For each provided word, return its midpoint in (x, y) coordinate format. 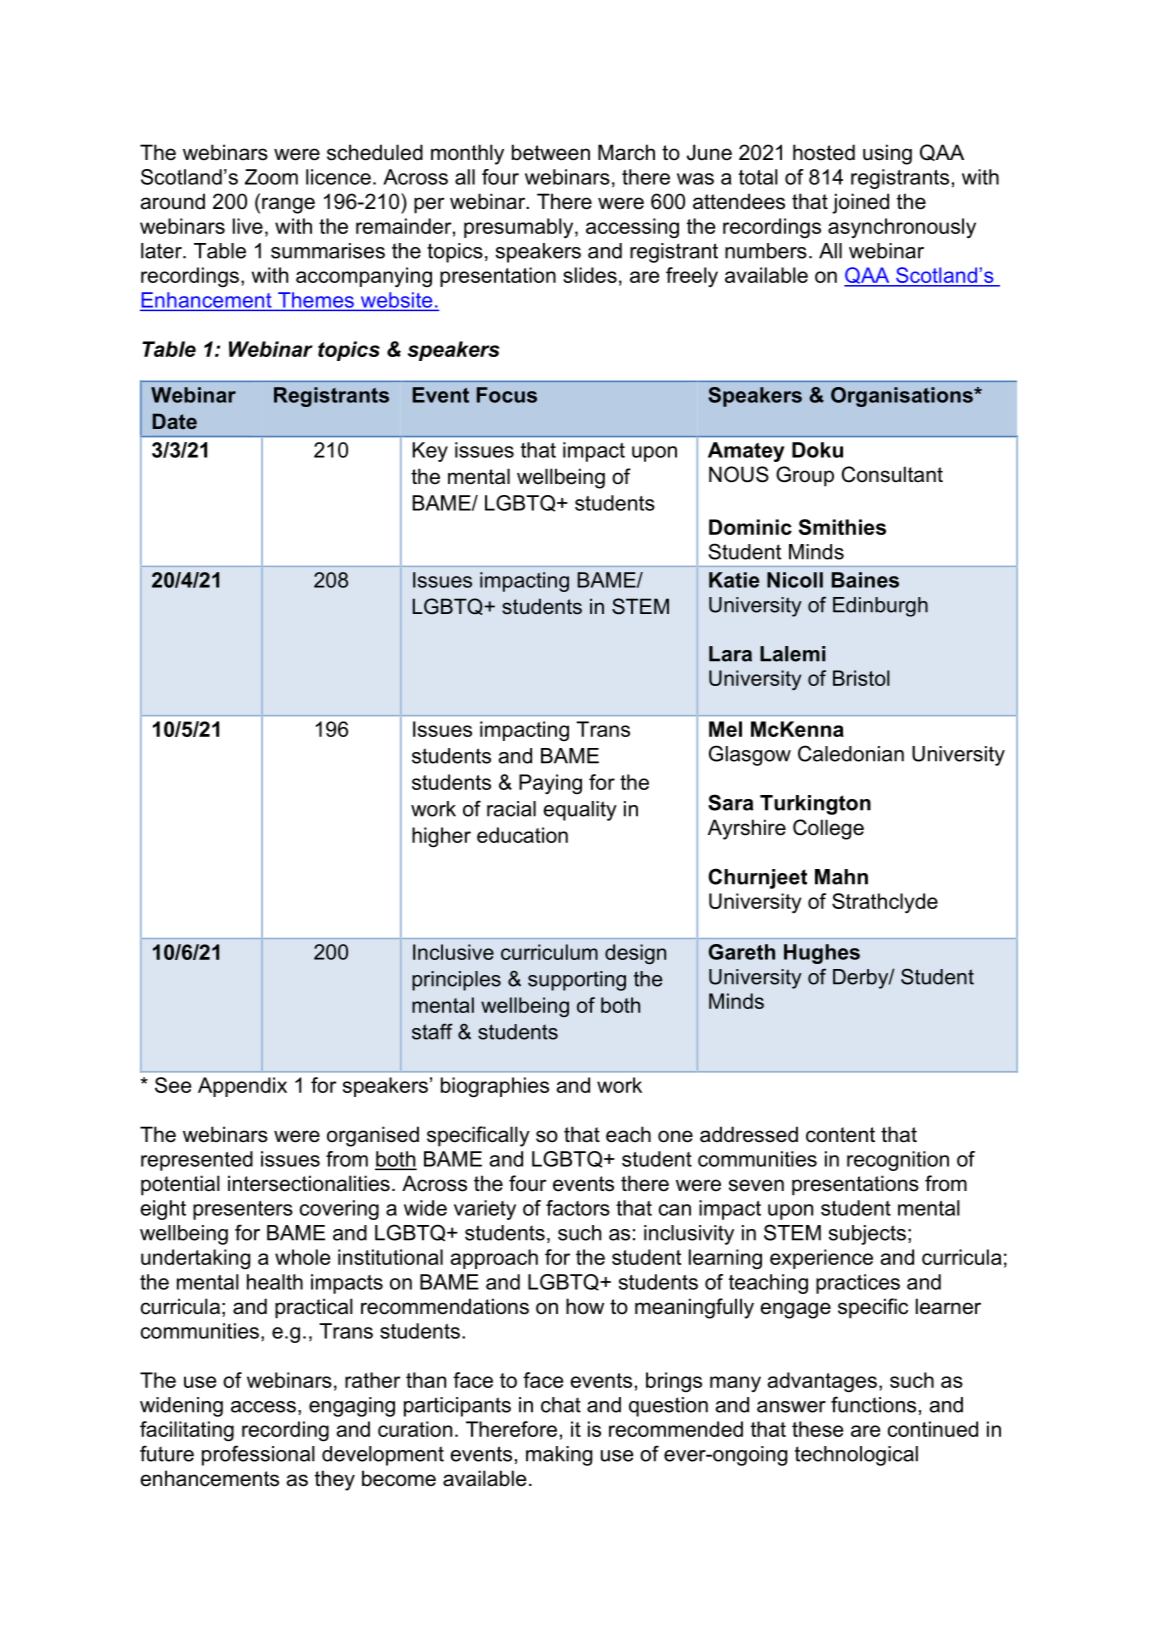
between (551, 152)
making (559, 1456)
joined (860, 203)
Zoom (271, 177)
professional (258, 1455)
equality (580, 811)
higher (441, 837)
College (828, 829)
